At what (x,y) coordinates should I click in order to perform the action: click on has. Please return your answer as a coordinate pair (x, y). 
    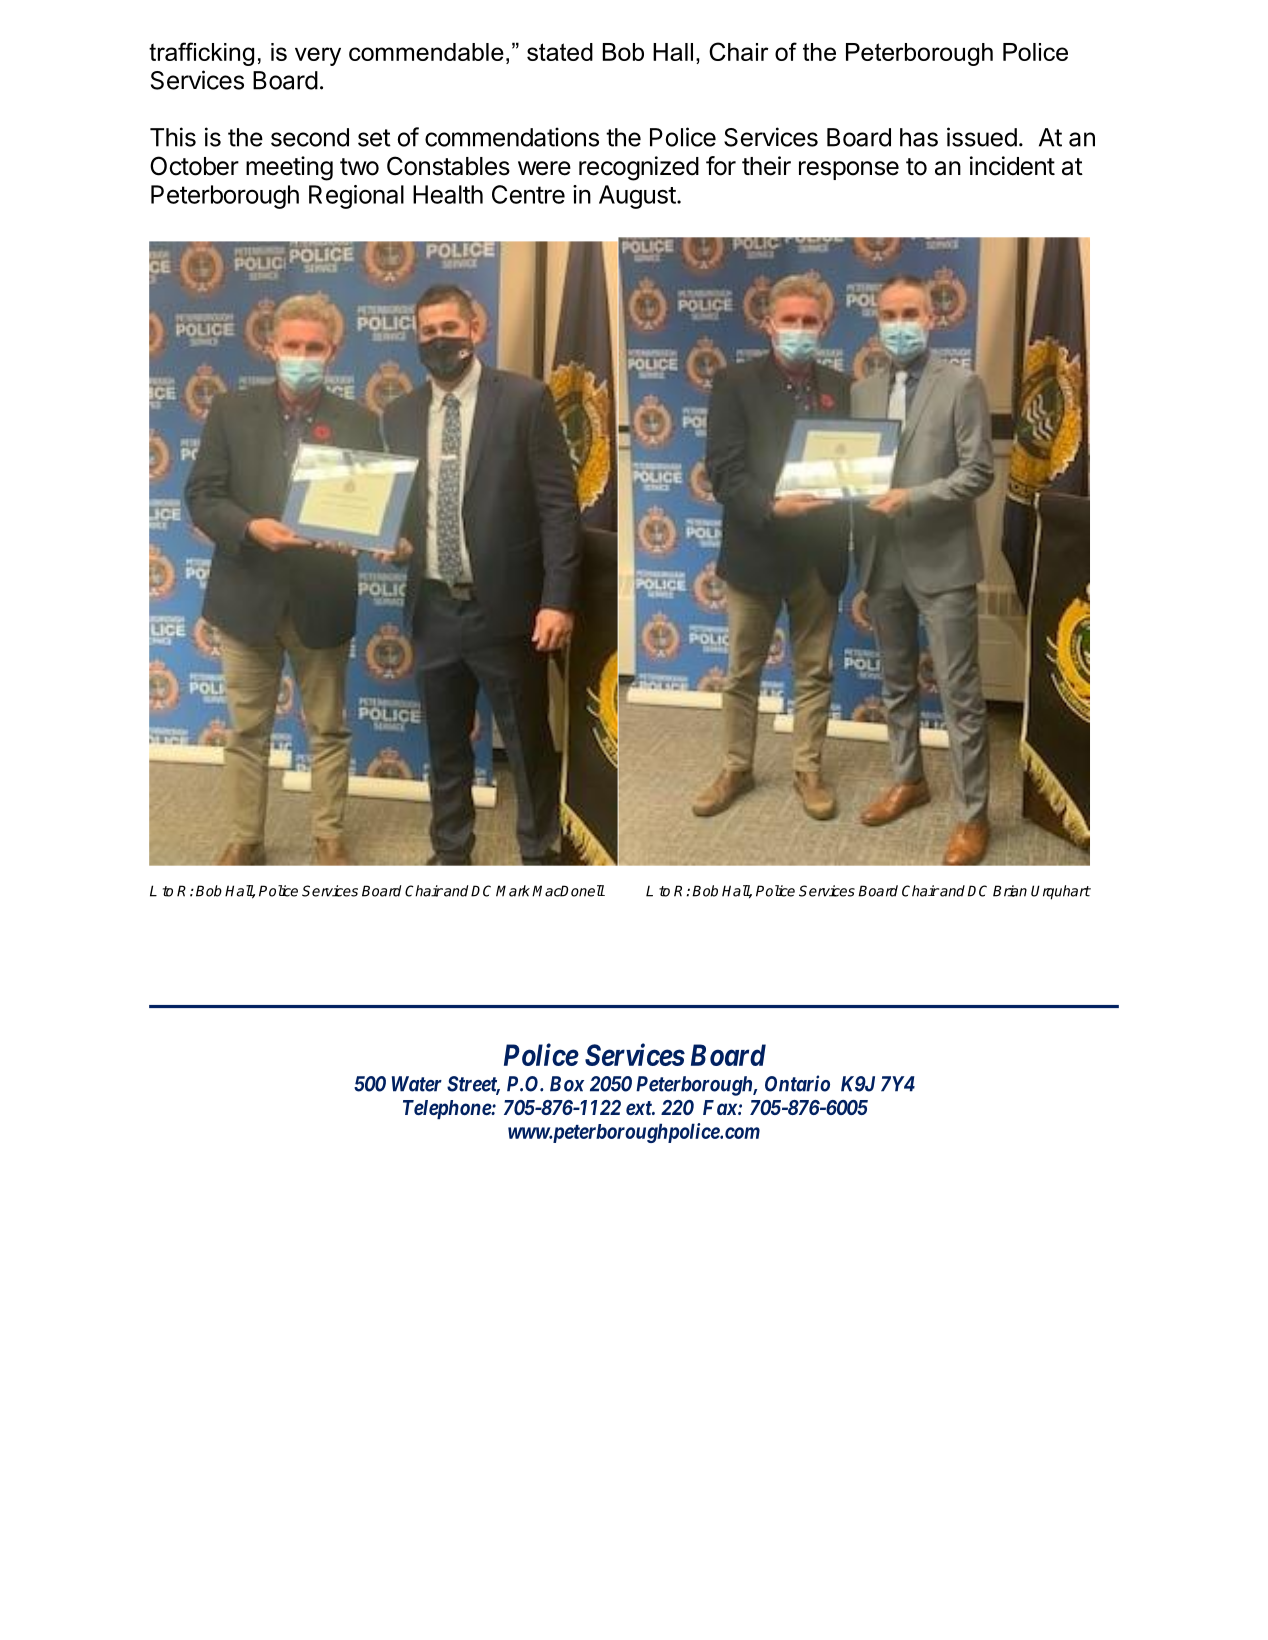
    Looking at the image, I should click on (919, 137).
